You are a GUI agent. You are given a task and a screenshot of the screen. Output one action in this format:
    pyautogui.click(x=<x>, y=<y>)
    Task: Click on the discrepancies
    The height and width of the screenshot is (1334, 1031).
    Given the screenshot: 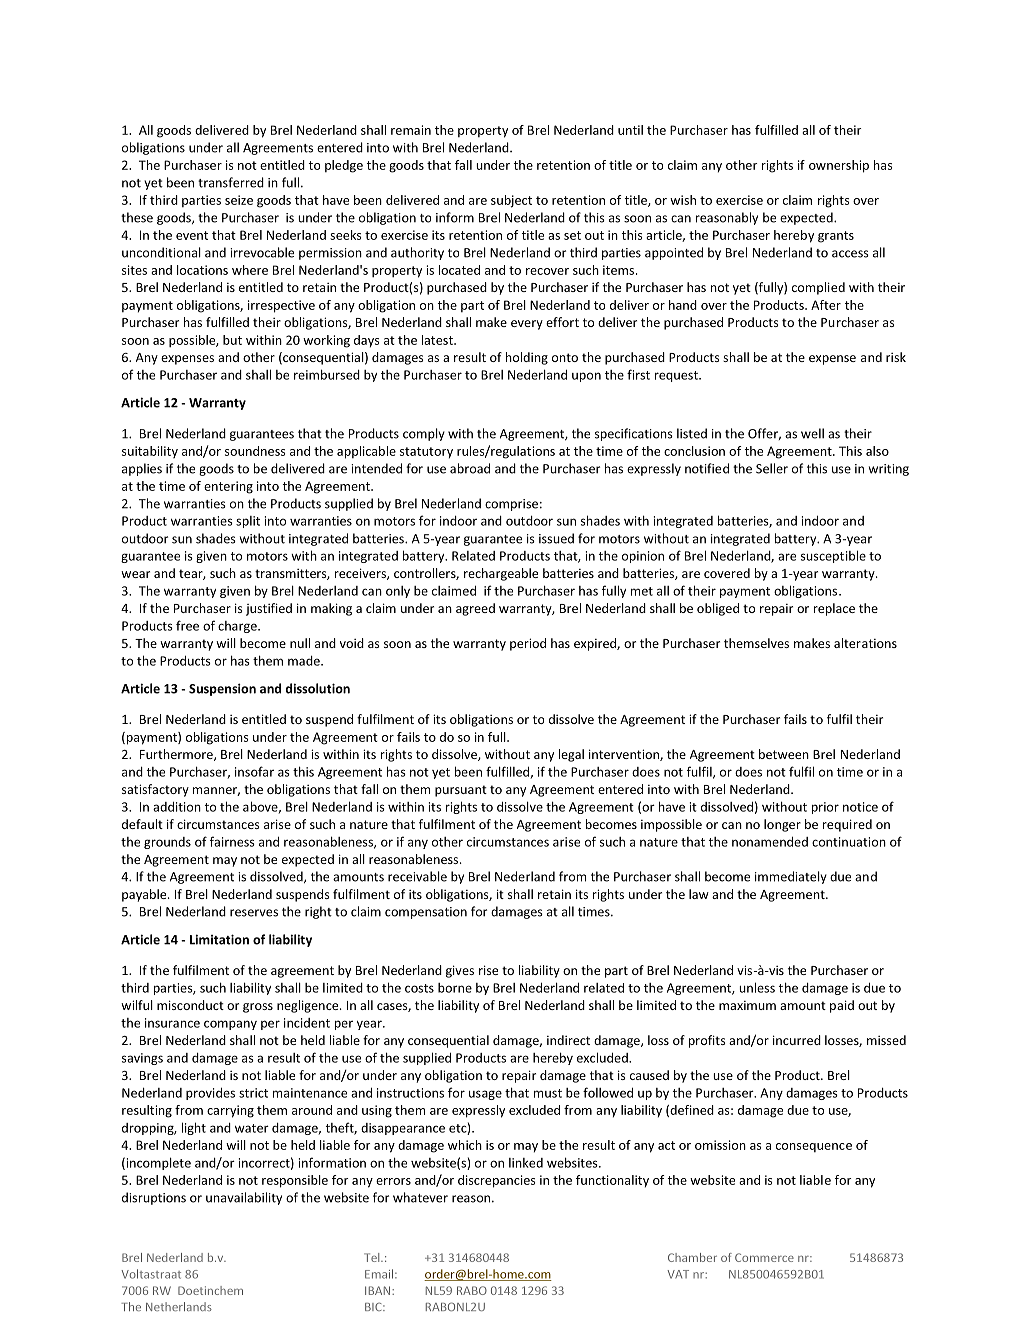 What is the action you would take?
    pyautogui.click(x=497, y=1181)
